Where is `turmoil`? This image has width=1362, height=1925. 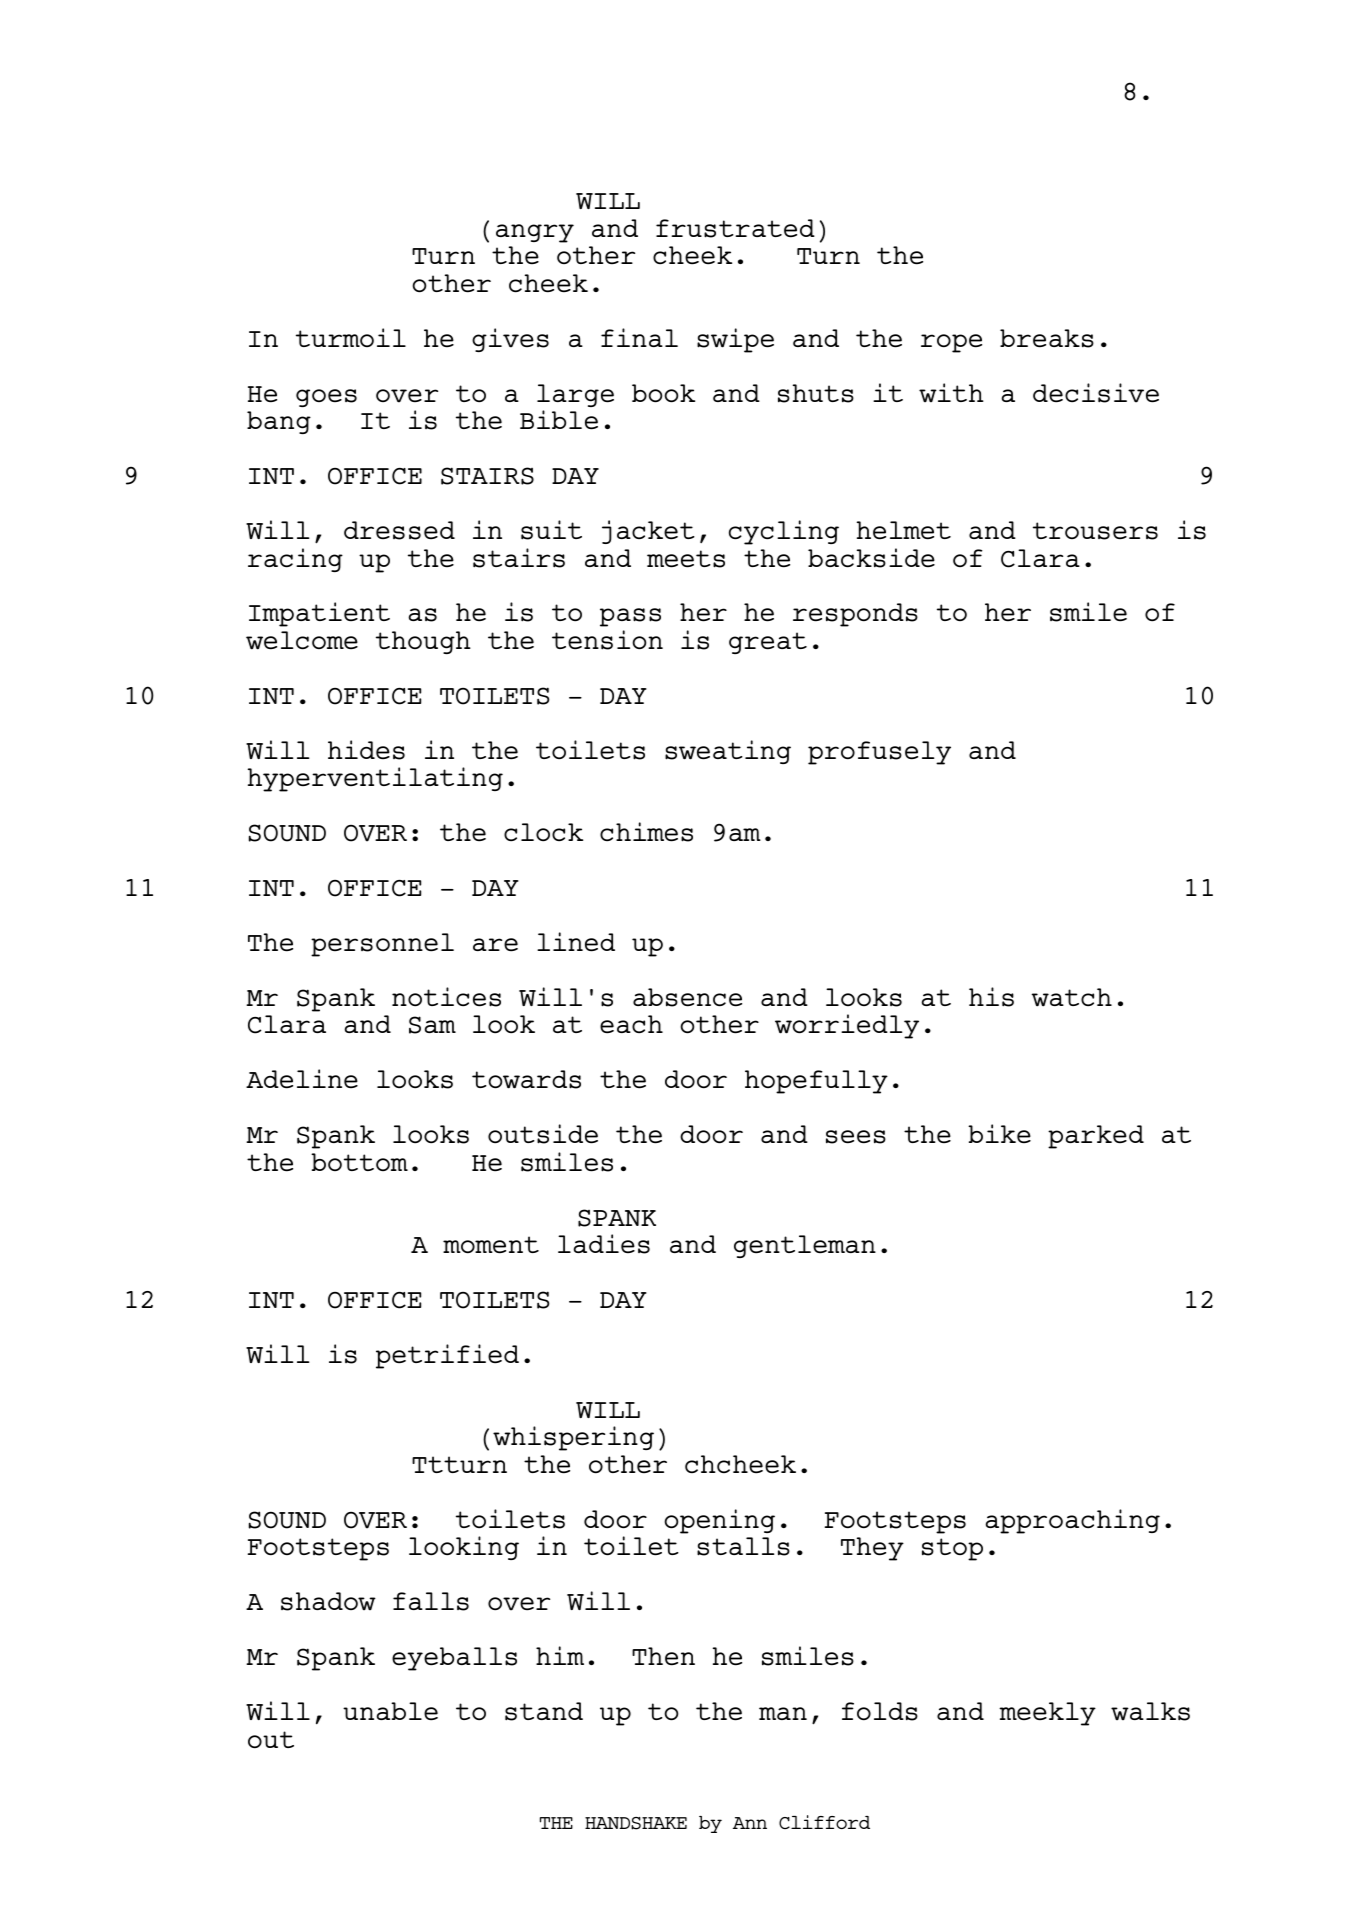
turmoil is located at coordinates (351, 337).
